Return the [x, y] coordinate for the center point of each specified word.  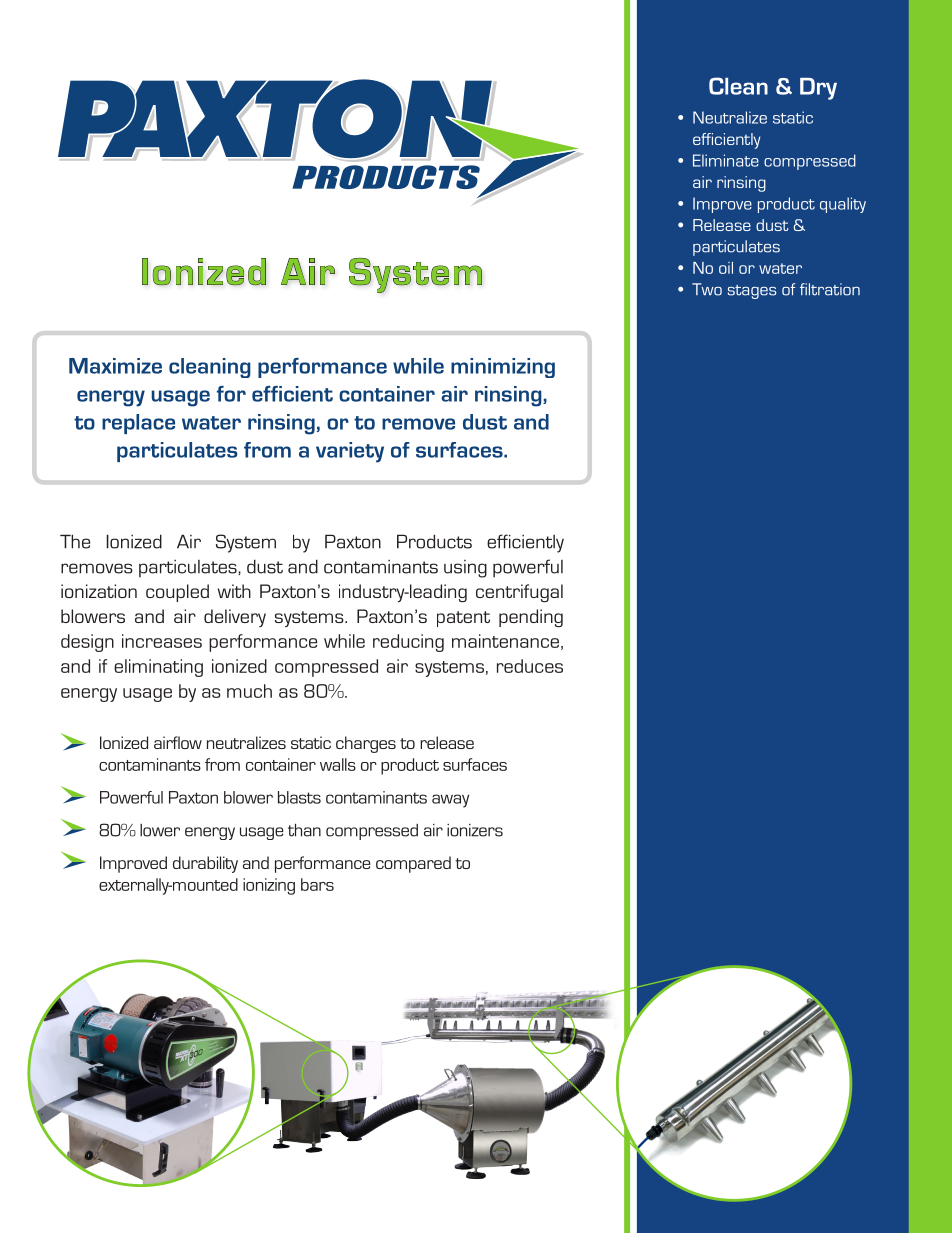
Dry [818, 89]
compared [413, 864]
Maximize [115, 366]
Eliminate [726, 160]
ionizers [475, 830]
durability [205, 864]
